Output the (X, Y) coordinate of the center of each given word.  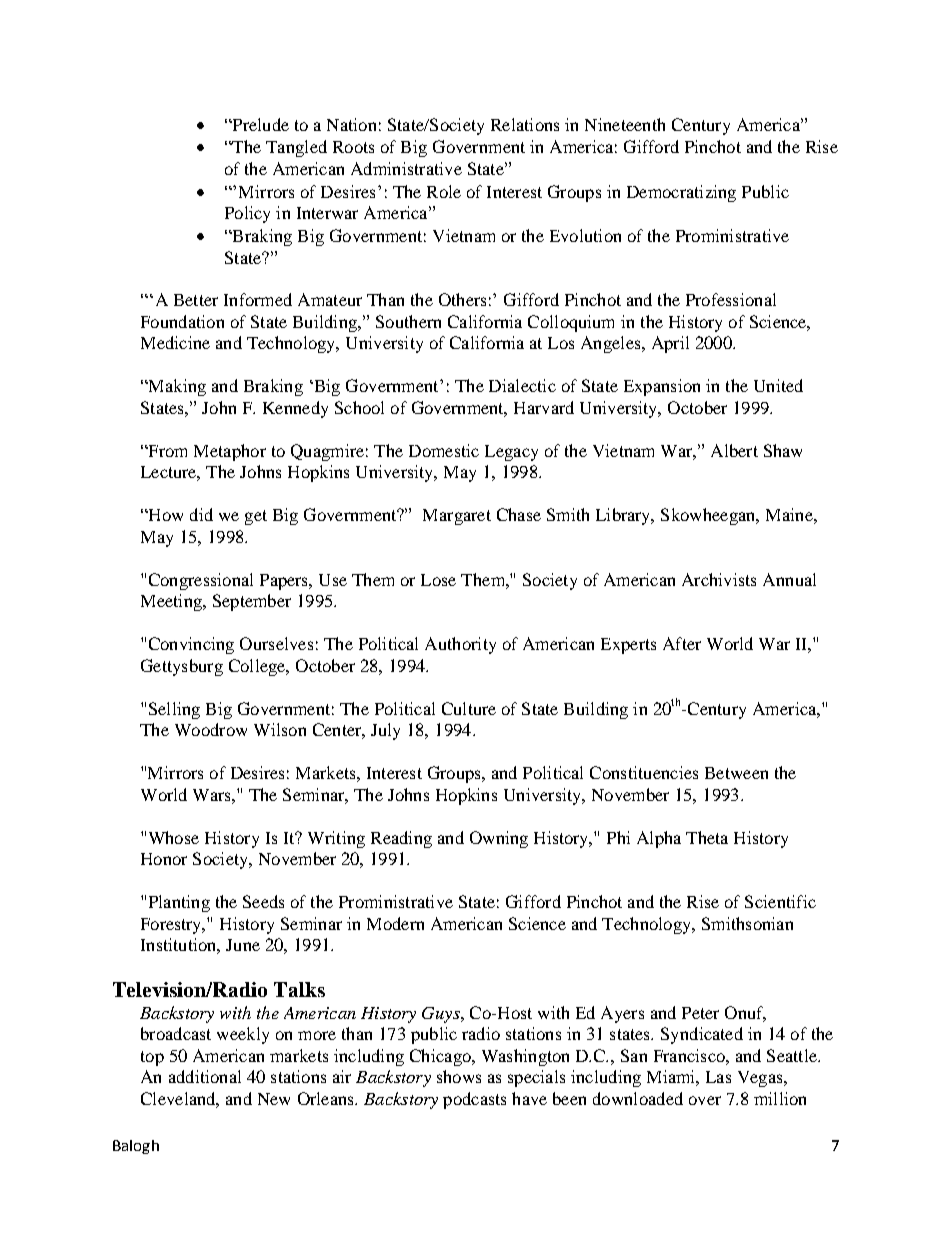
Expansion (662, 387)
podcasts (474, 1100)
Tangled (296, 148)
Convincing (191, 645)
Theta (707, 837)
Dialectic (522, 385)
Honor (164, 859)
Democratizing (681, 193)
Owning (499, 839)
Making (176, 387)
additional (205, 1076)
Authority (460, 645)
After (682, 643)
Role (444, 191)
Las (718, 1077)
